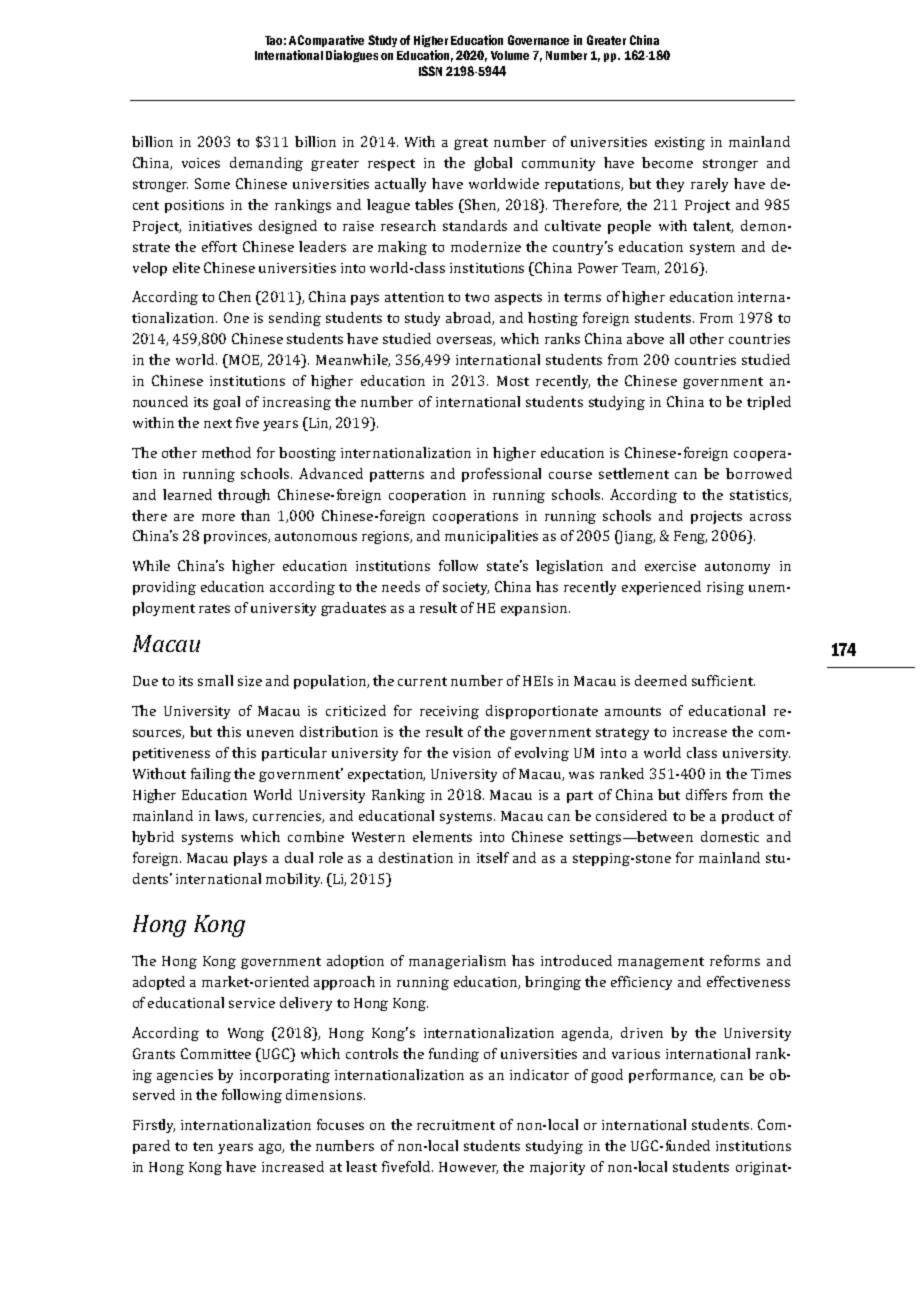 The image size is (924, 1308). What do you see at coordinates (430, 71) in the screenshot?
I see `ISSN` at bounding box center [430, 71].
